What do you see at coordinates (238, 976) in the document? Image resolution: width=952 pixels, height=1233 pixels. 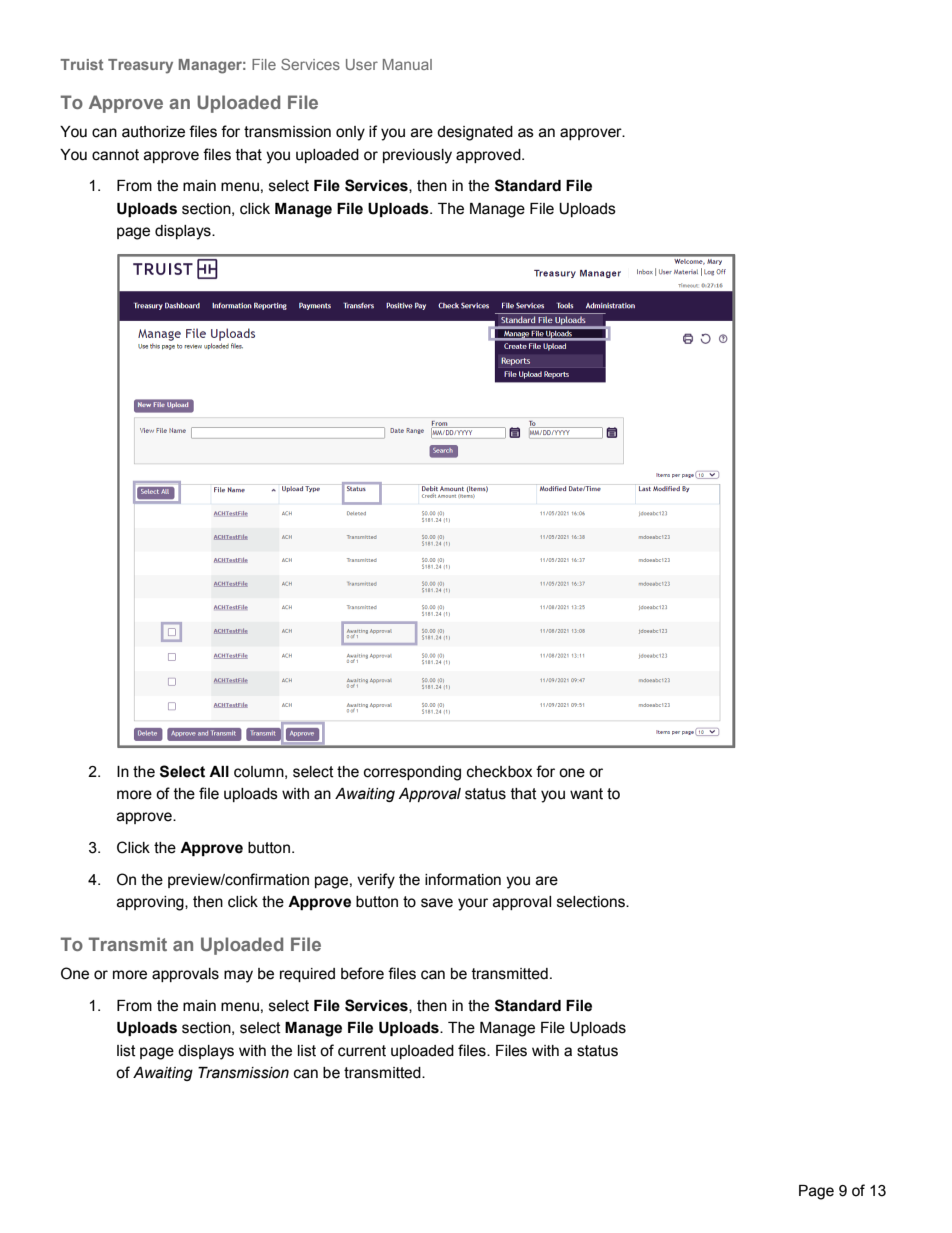 I see `may` at bounding box center [238, 976].
